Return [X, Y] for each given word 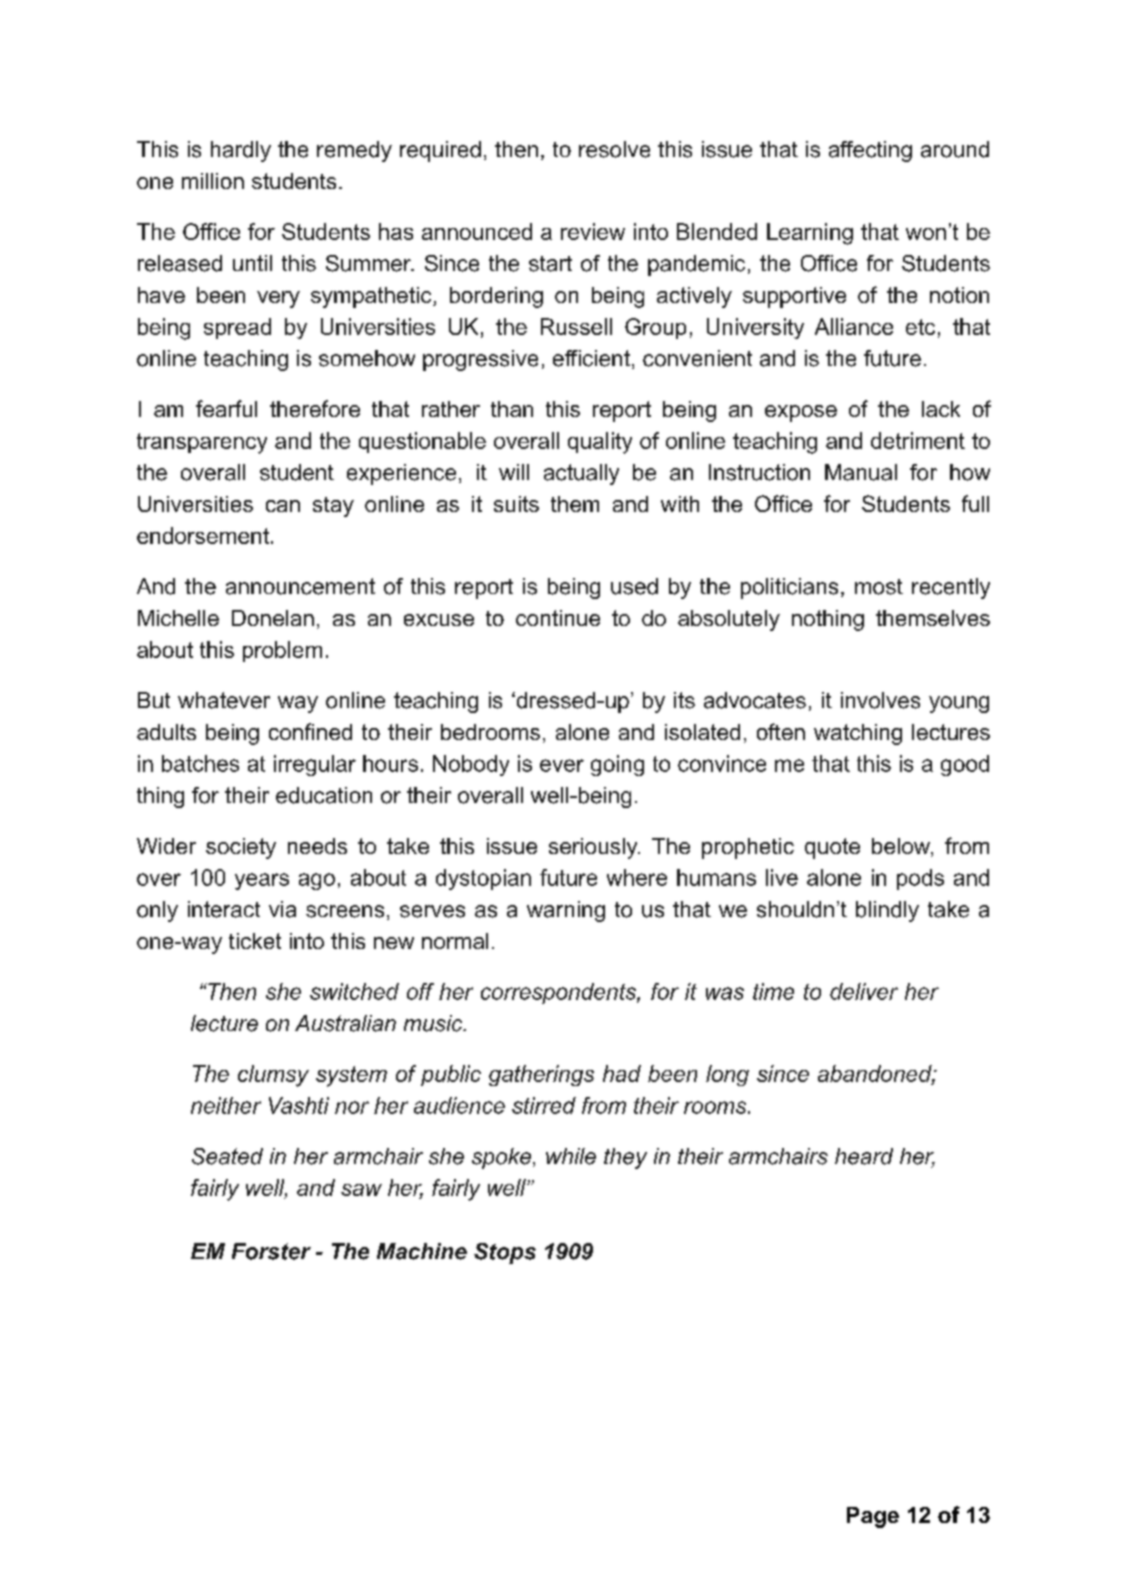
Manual [861, 472]
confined [310, 731]
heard [864, 1156]
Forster [271, 1251]
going [617, 765]
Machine [422, 1251]
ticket [255, 941]
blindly [887, 911]
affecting [870, 151]
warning [566, 911]
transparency [202, 443]
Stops [505, 1253]
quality [600, 443]
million [213, 181]
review [593, 231]
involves [880, 700]
